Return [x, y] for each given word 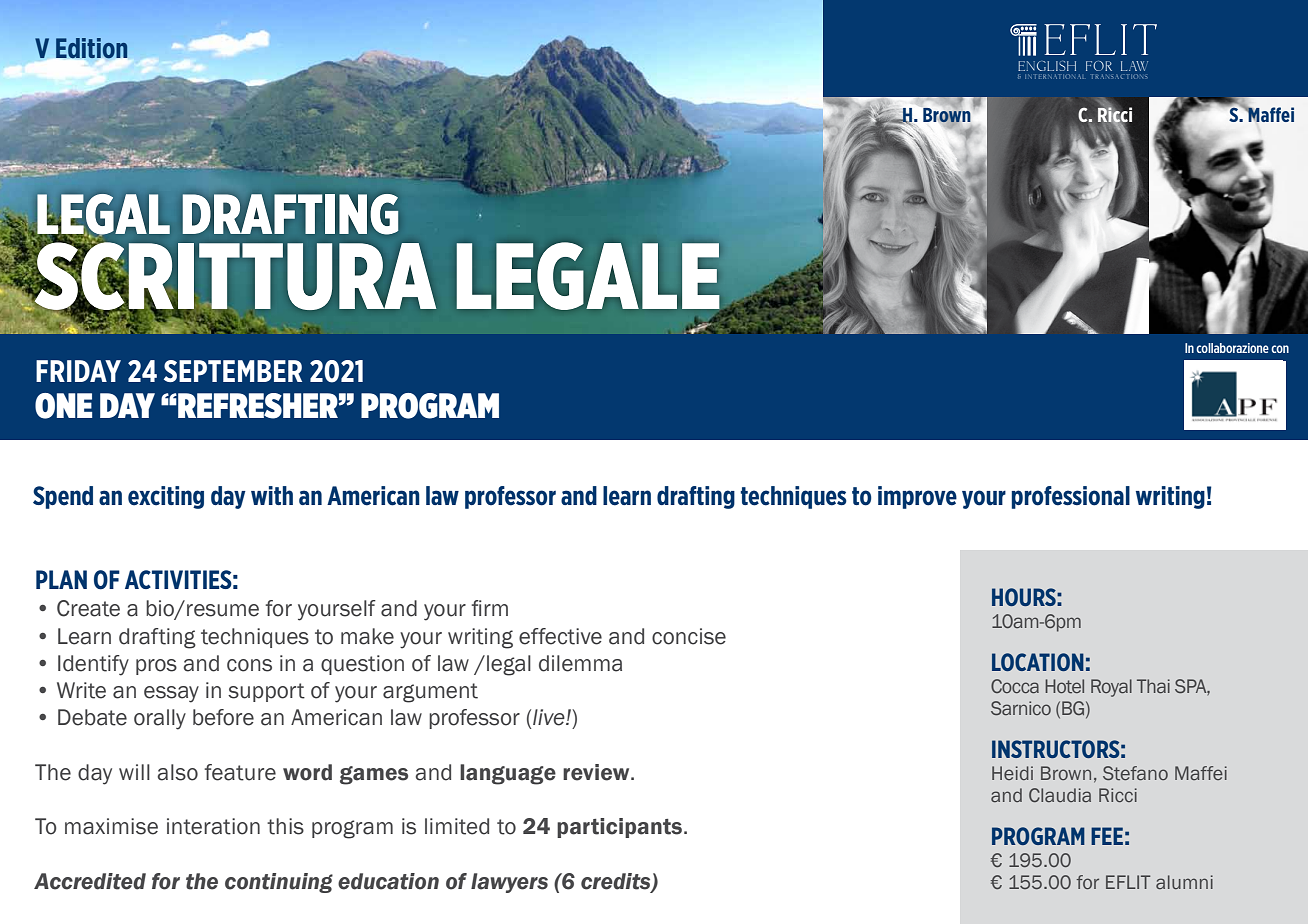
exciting [166, 497]
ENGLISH [1047, 66]
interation [213, 826]
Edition [90, 49]
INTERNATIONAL [1054, 76]
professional [1070, 497]
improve [917, 497]
